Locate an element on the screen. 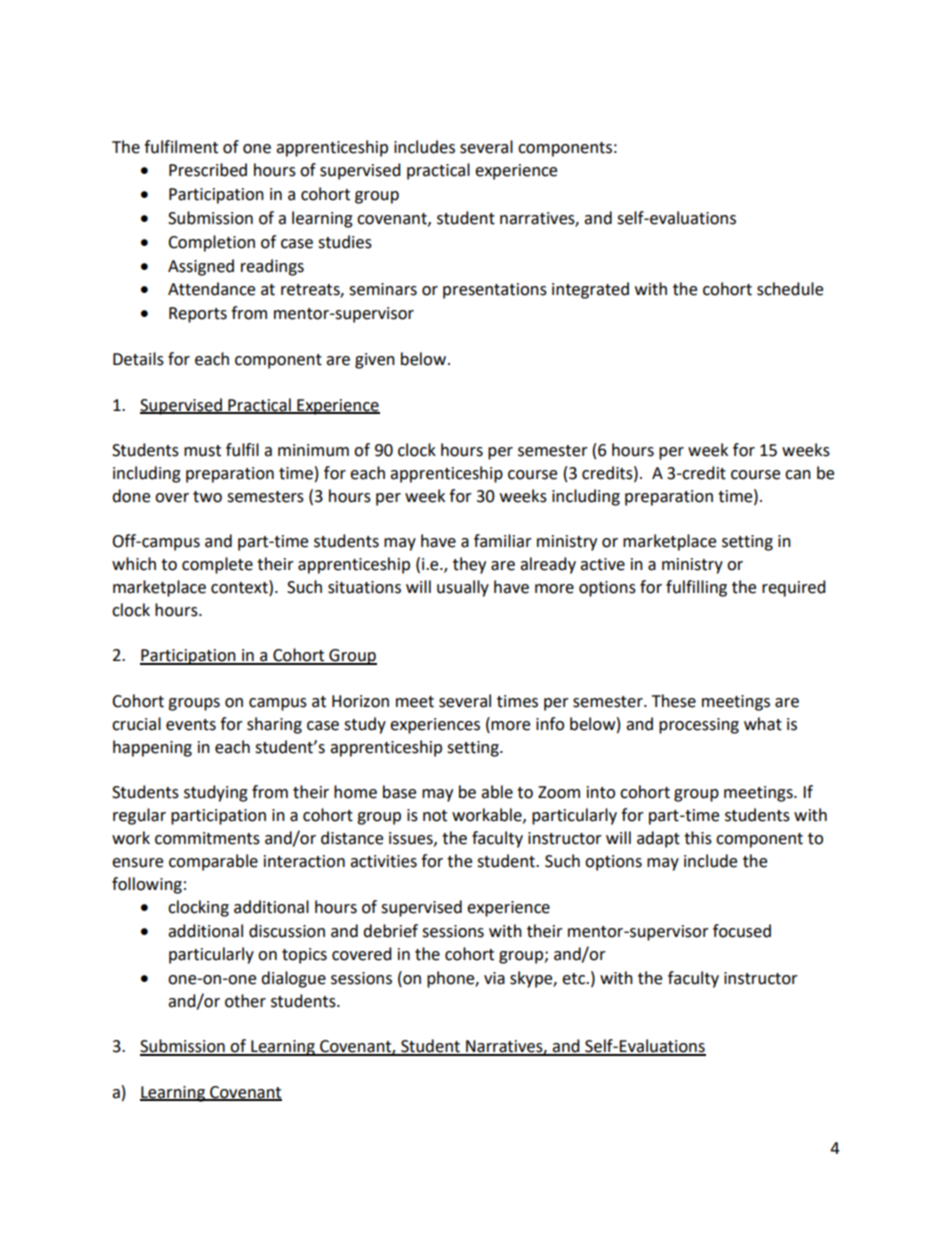 This screenshot has width=952, height=1233. Prescribed is located at coordinates (208, 170).
